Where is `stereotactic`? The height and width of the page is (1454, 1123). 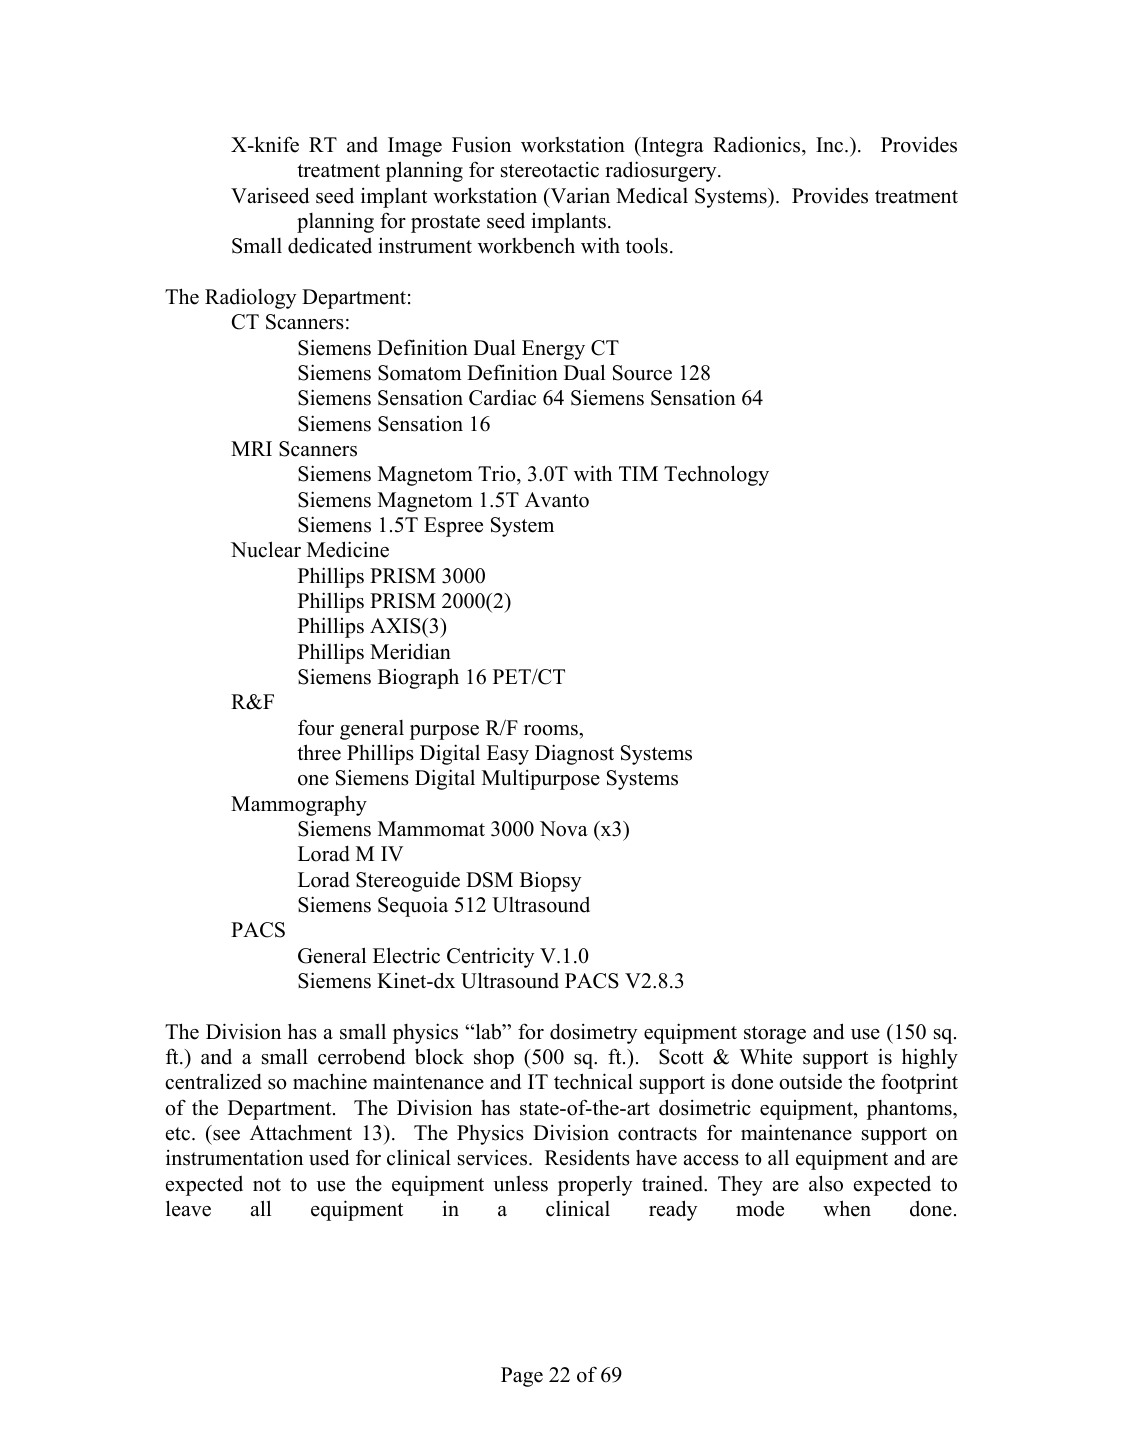
stereotactic is located at coordinates (550, 170).
